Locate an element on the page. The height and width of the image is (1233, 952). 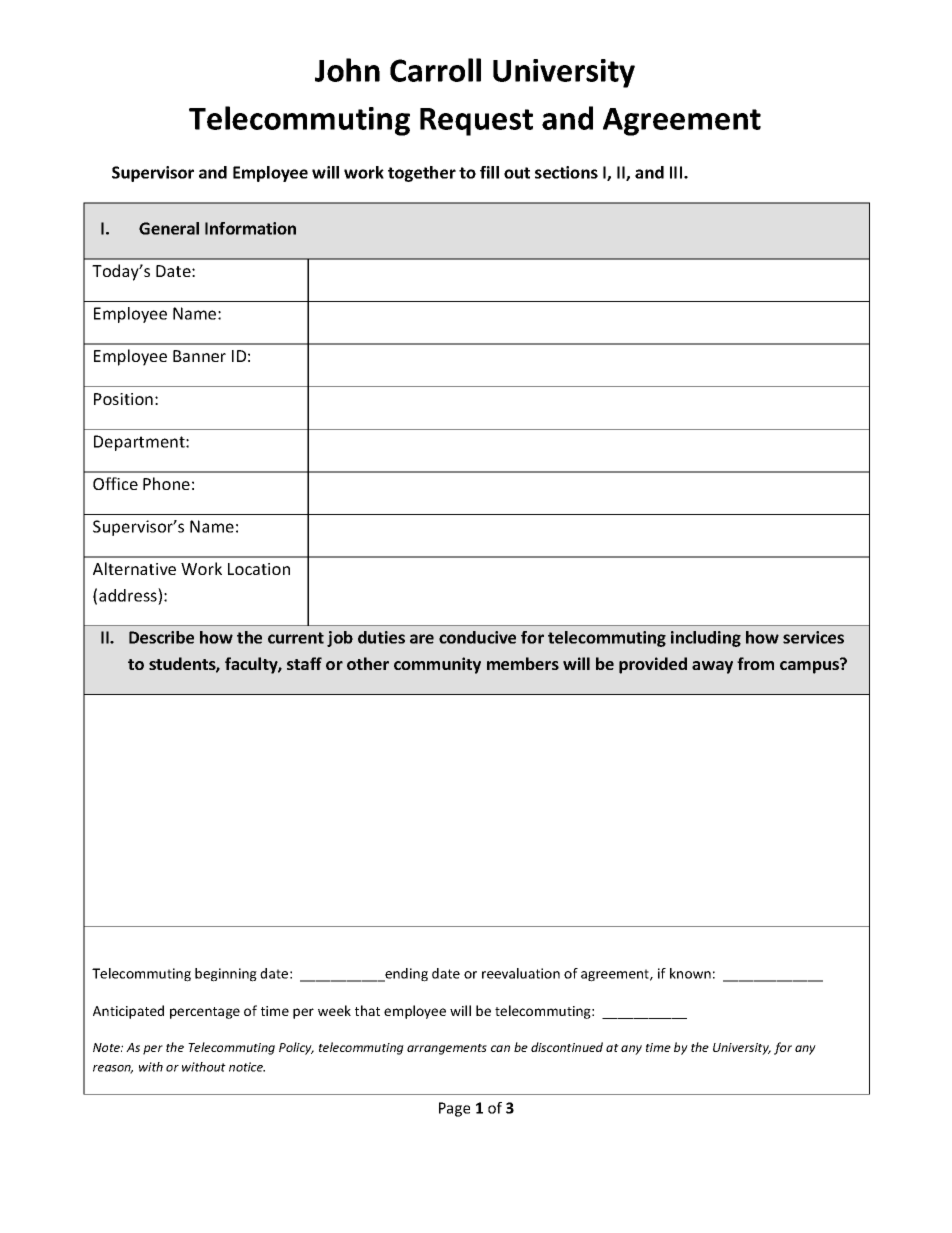
III is located at coordinates (677, 172).
